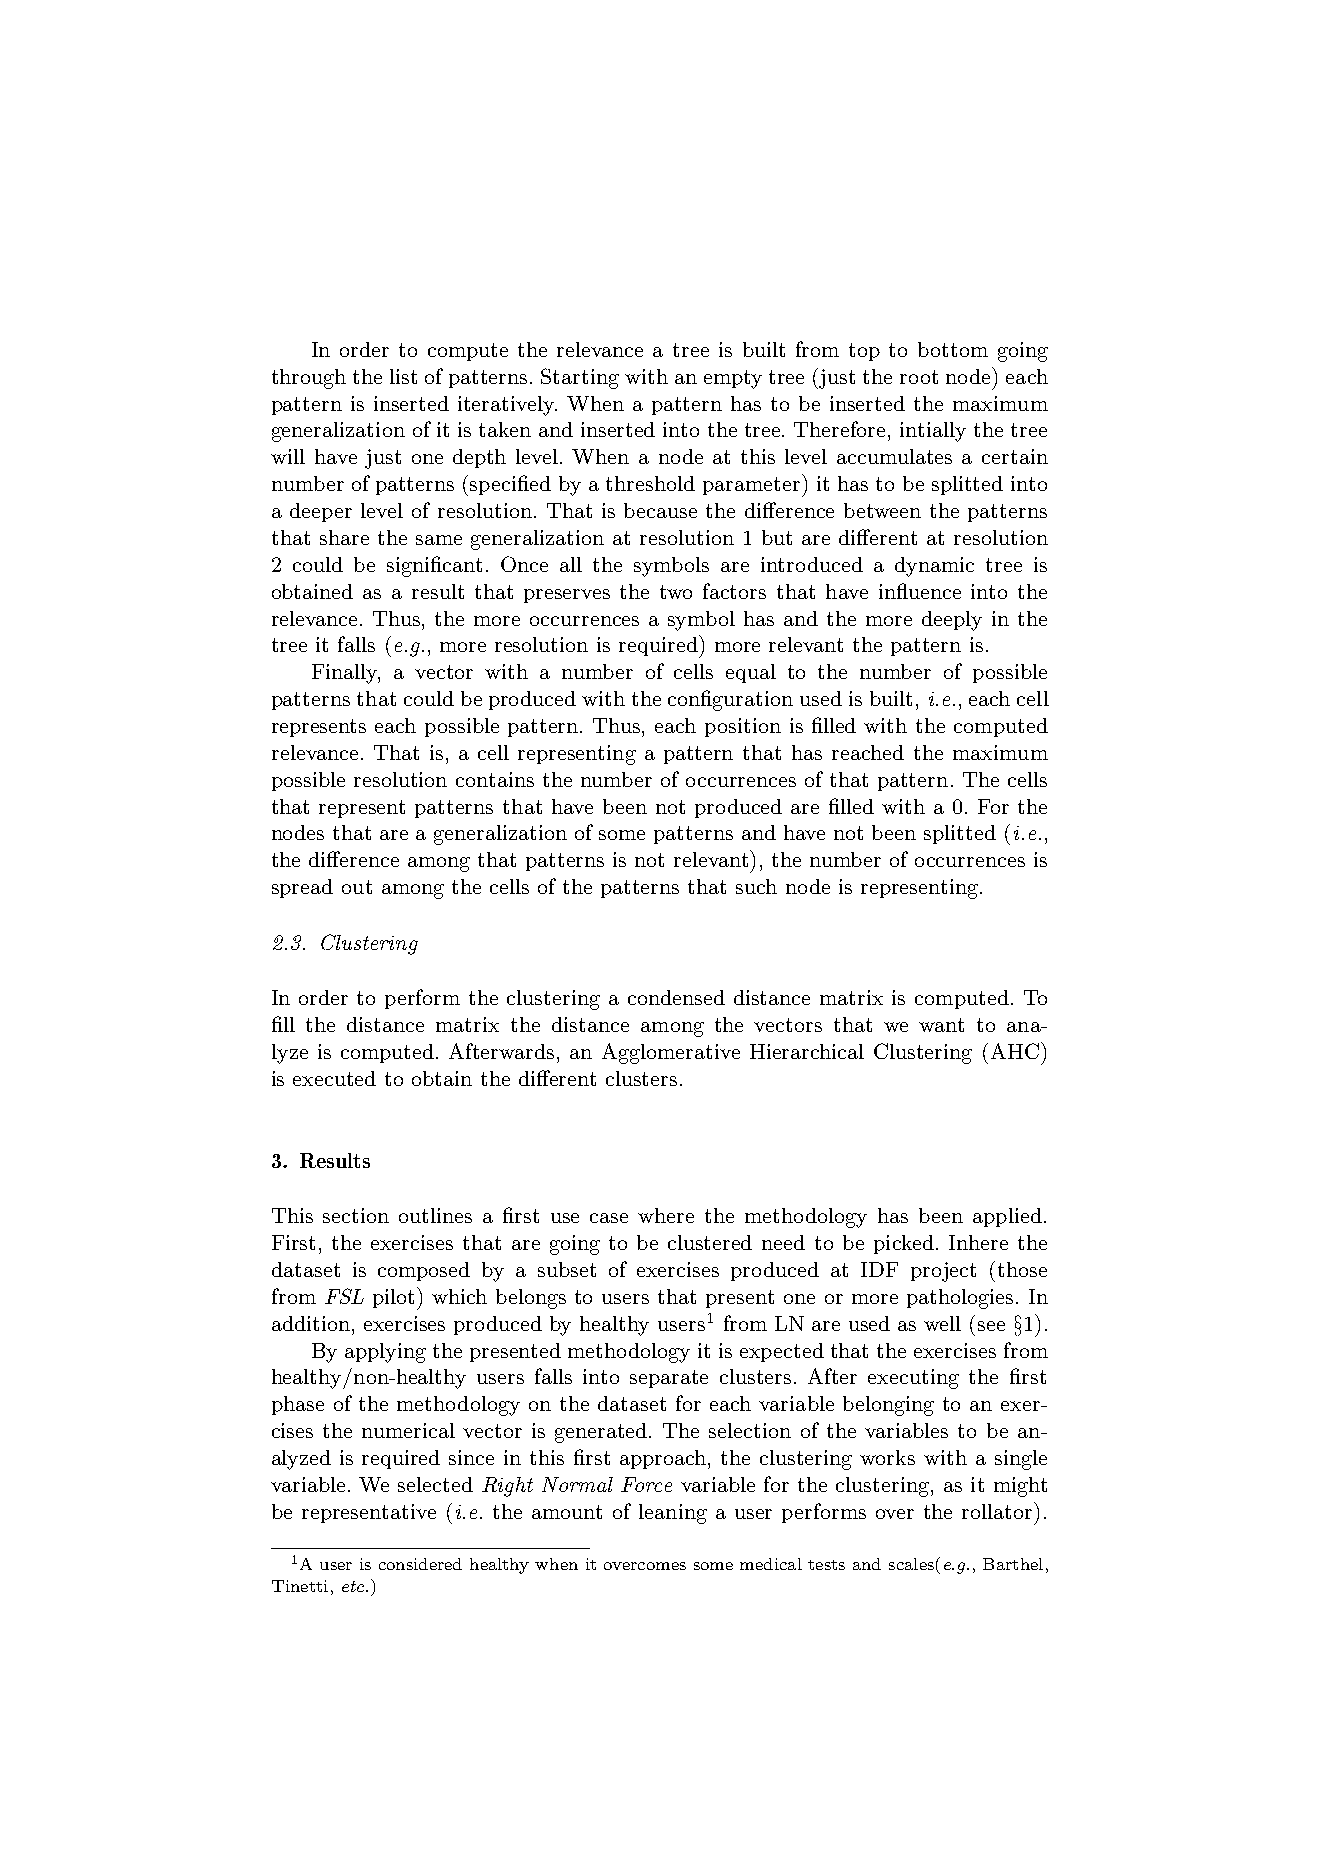 The width and height of the image is (1320, 1867). I want to click on Finally, so click(346, 674).
